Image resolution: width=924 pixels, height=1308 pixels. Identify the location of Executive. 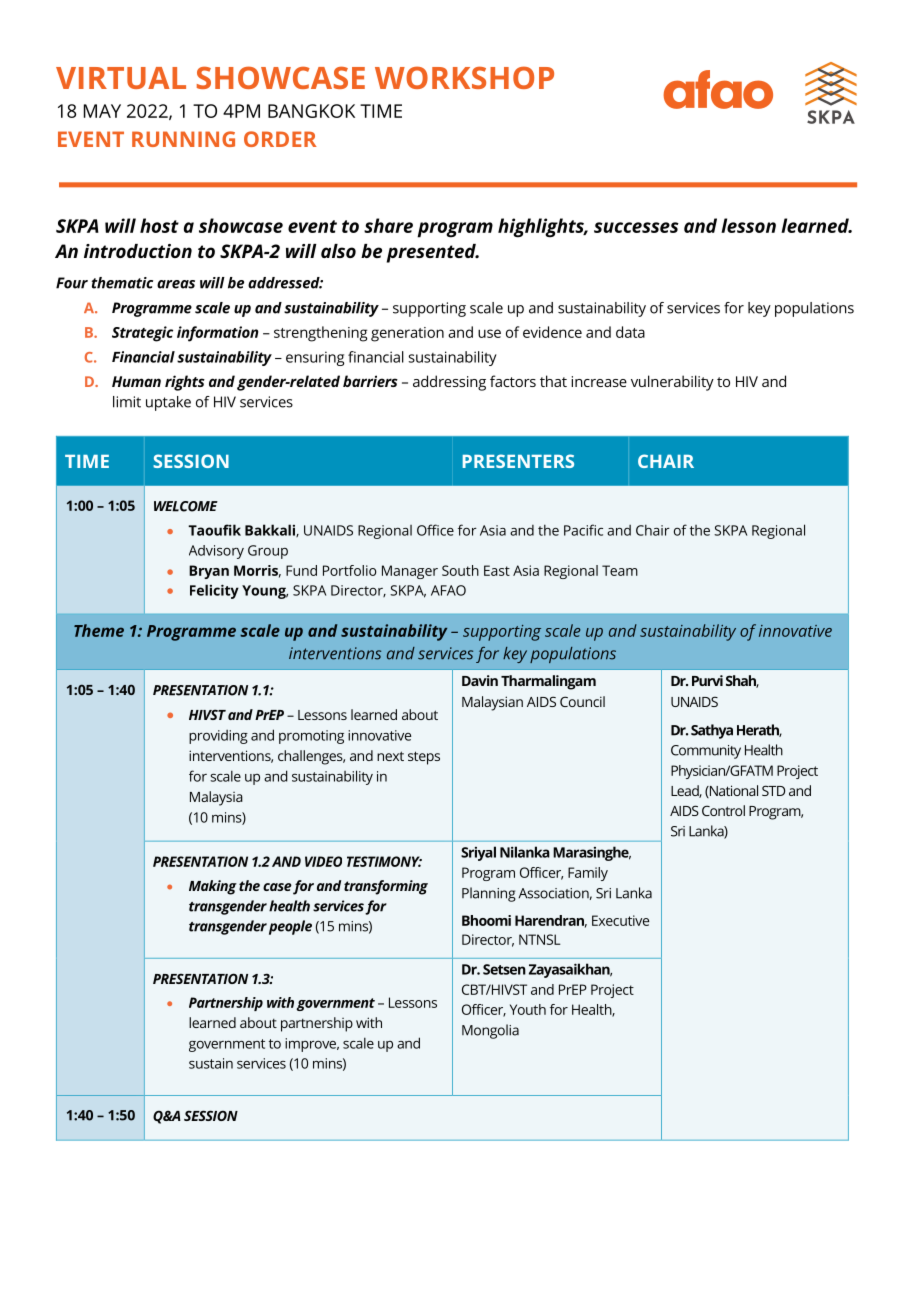
(620, 920).
